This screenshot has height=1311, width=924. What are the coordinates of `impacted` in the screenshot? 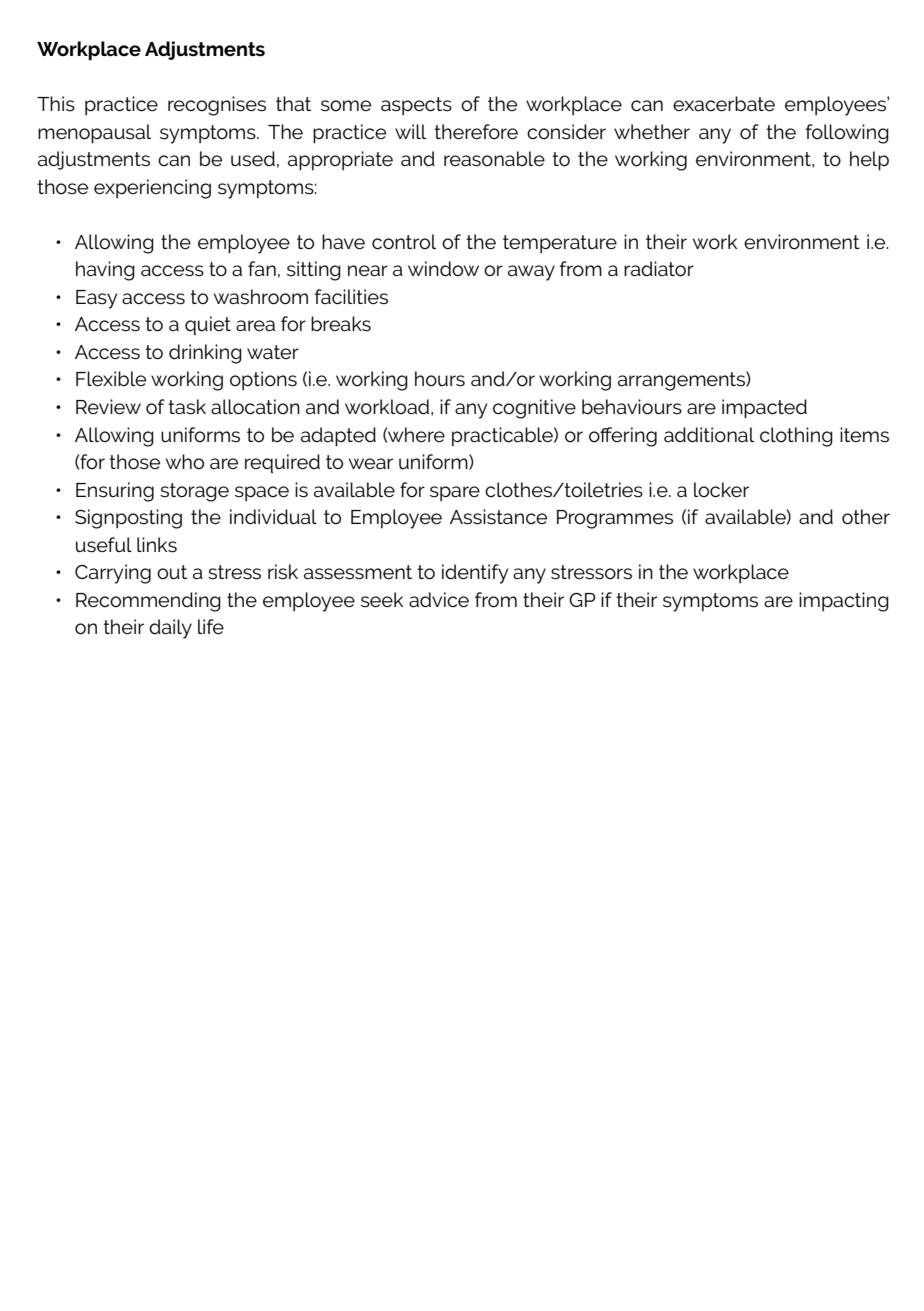 It's located at (764, 409).
